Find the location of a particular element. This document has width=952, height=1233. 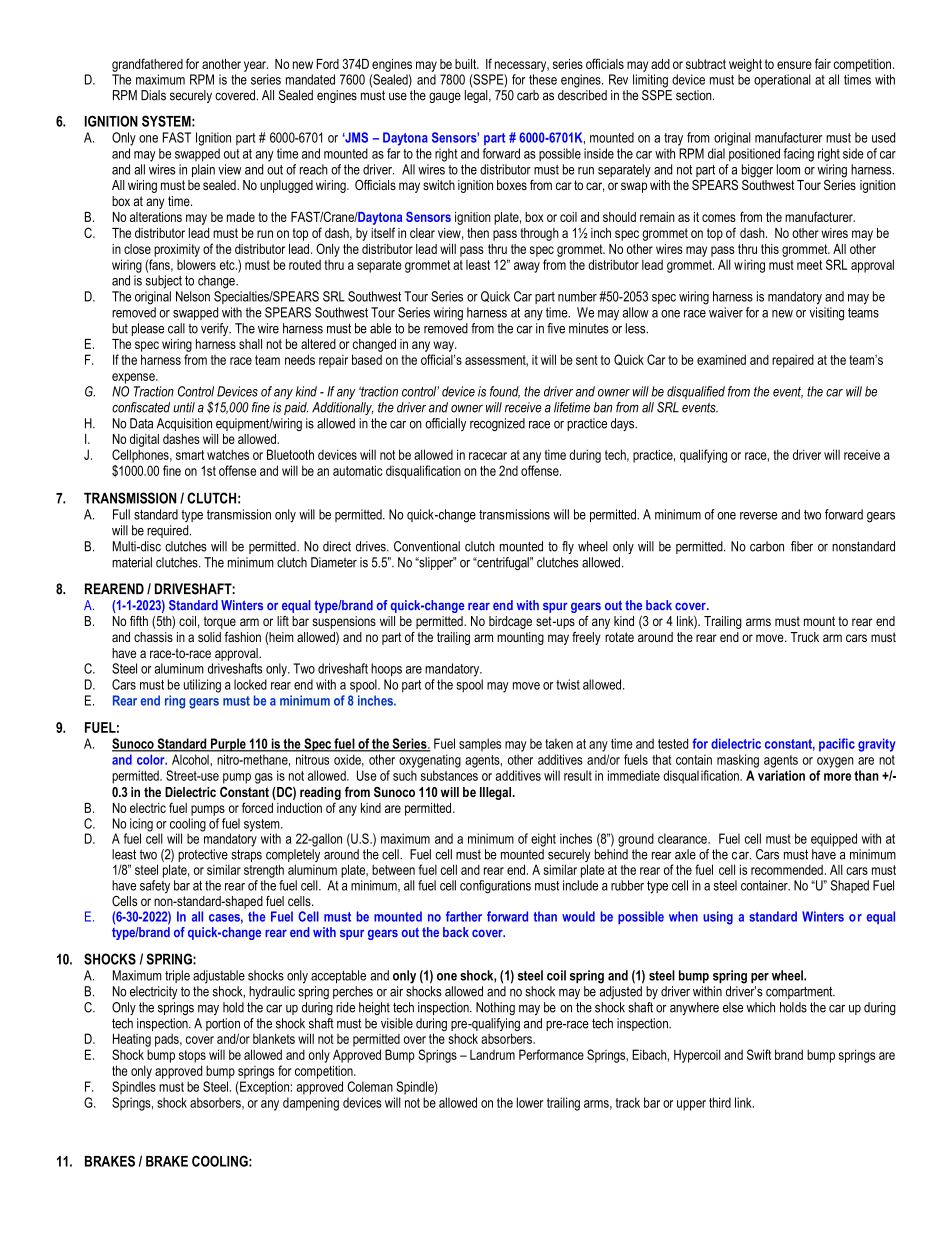

protective is located at coordinates (203, 855).
